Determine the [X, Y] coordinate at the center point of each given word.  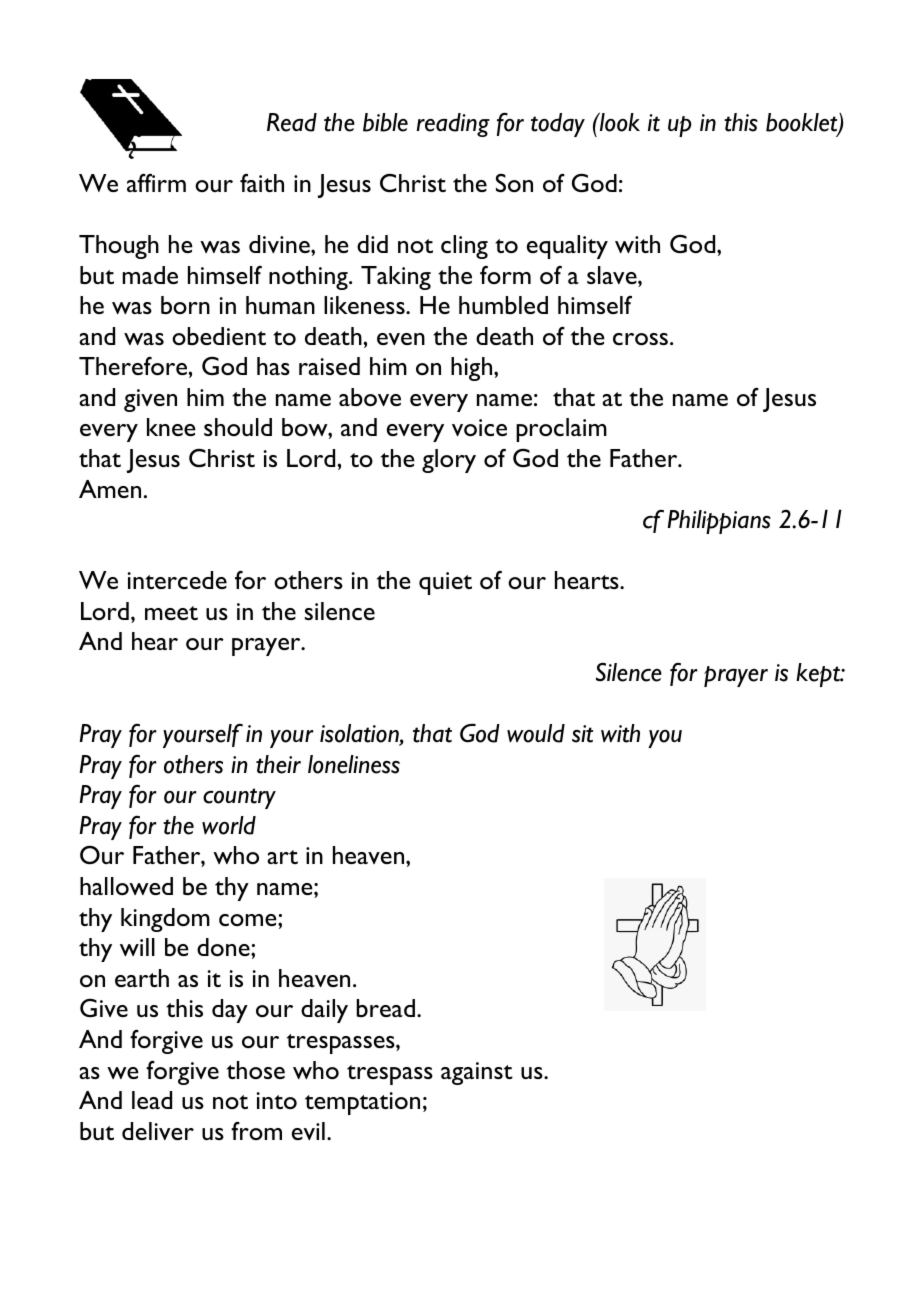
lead [152, 1100]
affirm [156, 183]
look [619, 122]
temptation [362, 1103]
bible [385, 122]
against [477, 1073]
